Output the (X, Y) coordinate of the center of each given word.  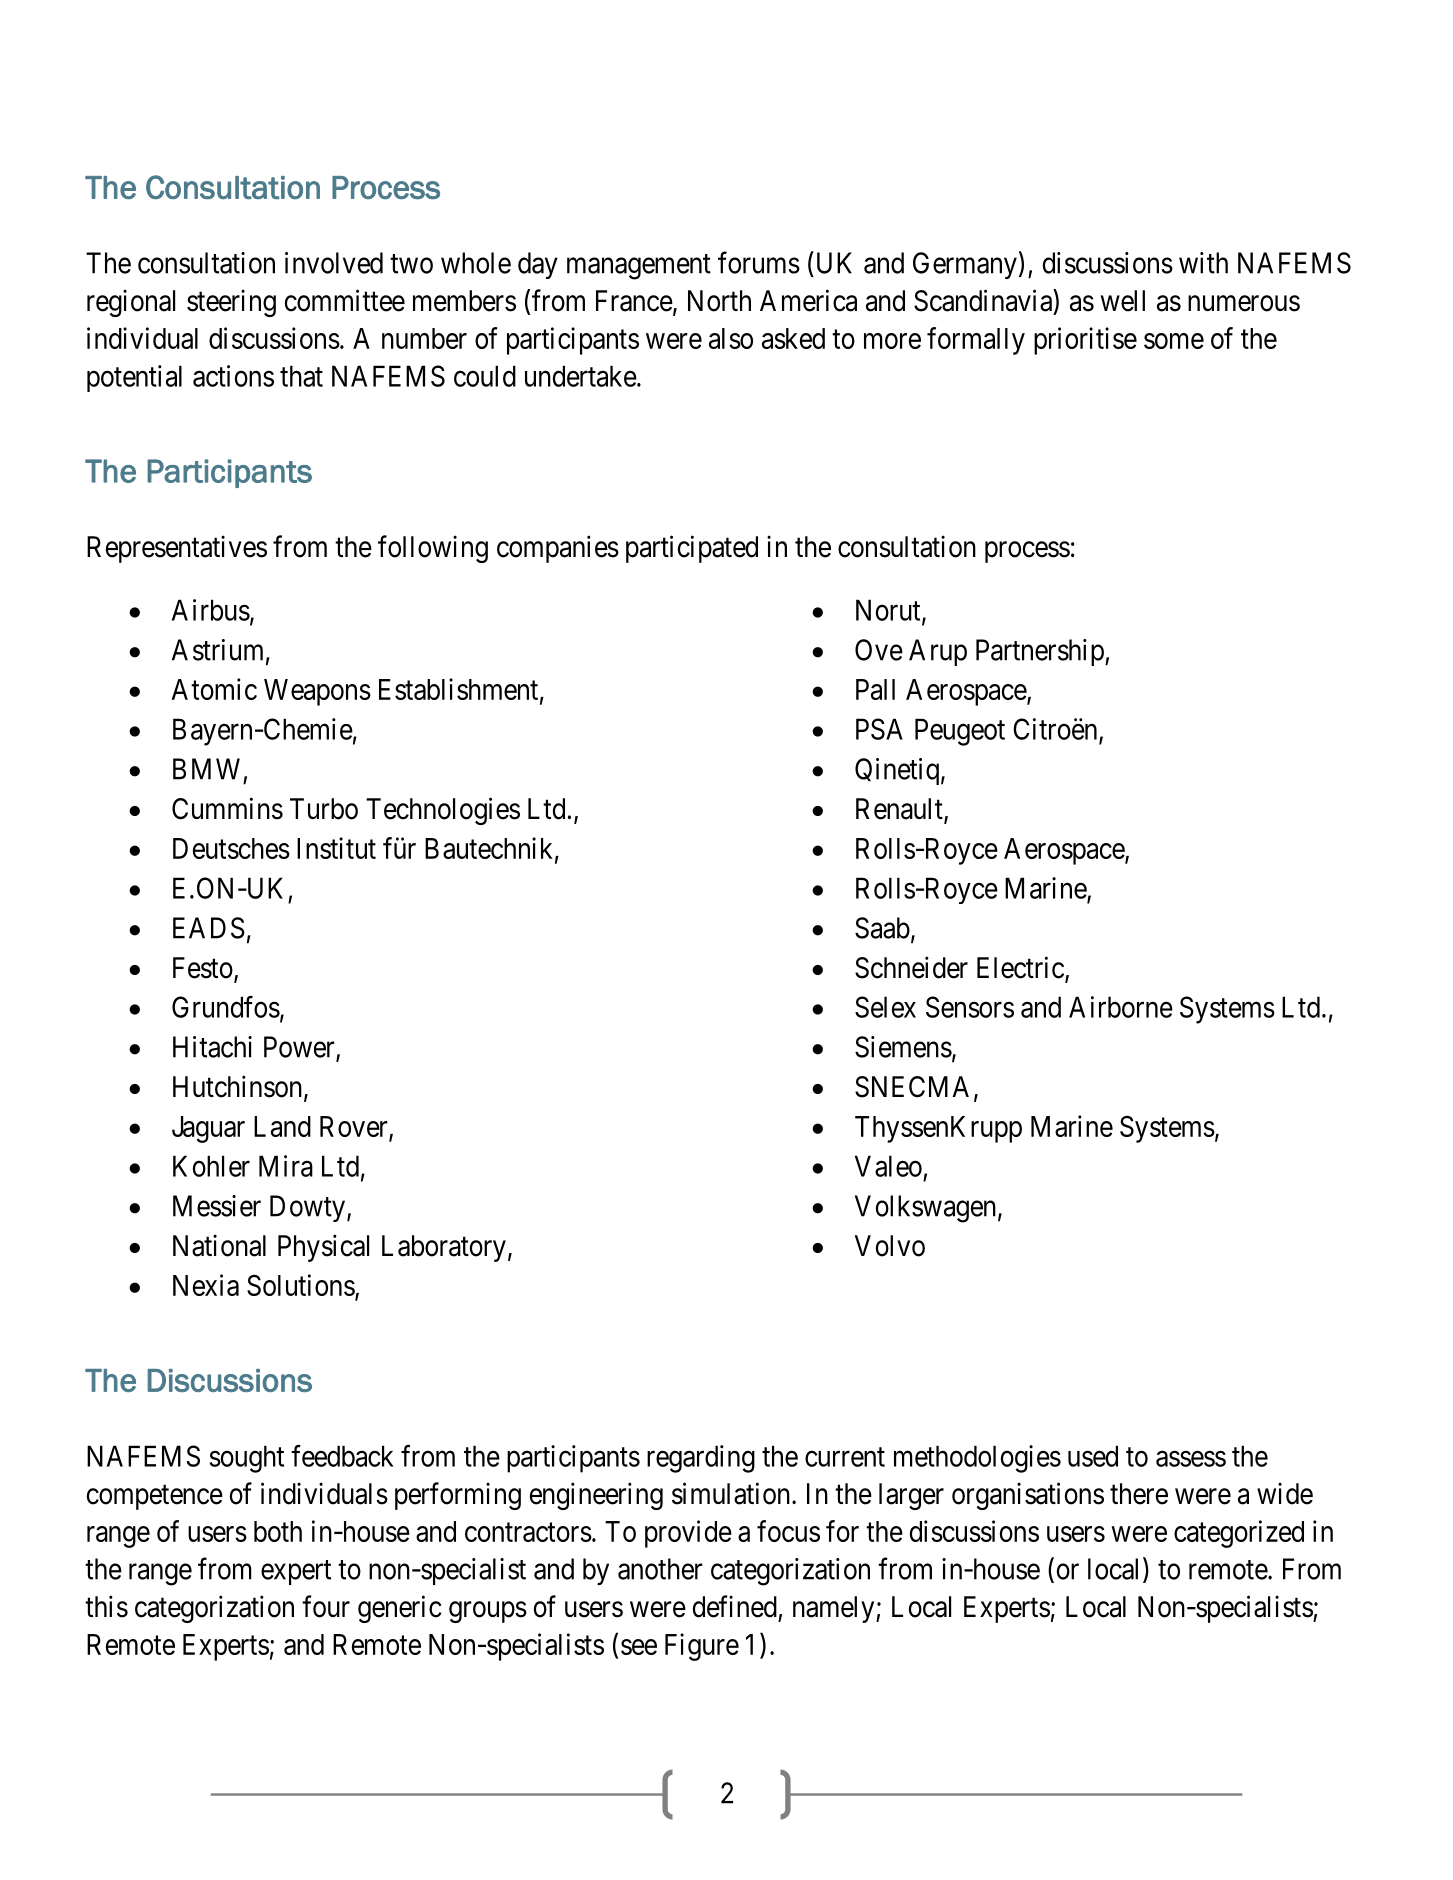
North (719, 301)
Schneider (911, 967)
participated (692, 549)
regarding (701, 1459)
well (1123, 301)
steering (231, 303)
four (326, 1606)
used (1093, 1456)
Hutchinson (237, 1086)
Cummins (227, 808)
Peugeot (960, 732)
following (433, 549)
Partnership (1041, 652)
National (219, 1245)
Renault (900, 810)
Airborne (1121, 1007)
